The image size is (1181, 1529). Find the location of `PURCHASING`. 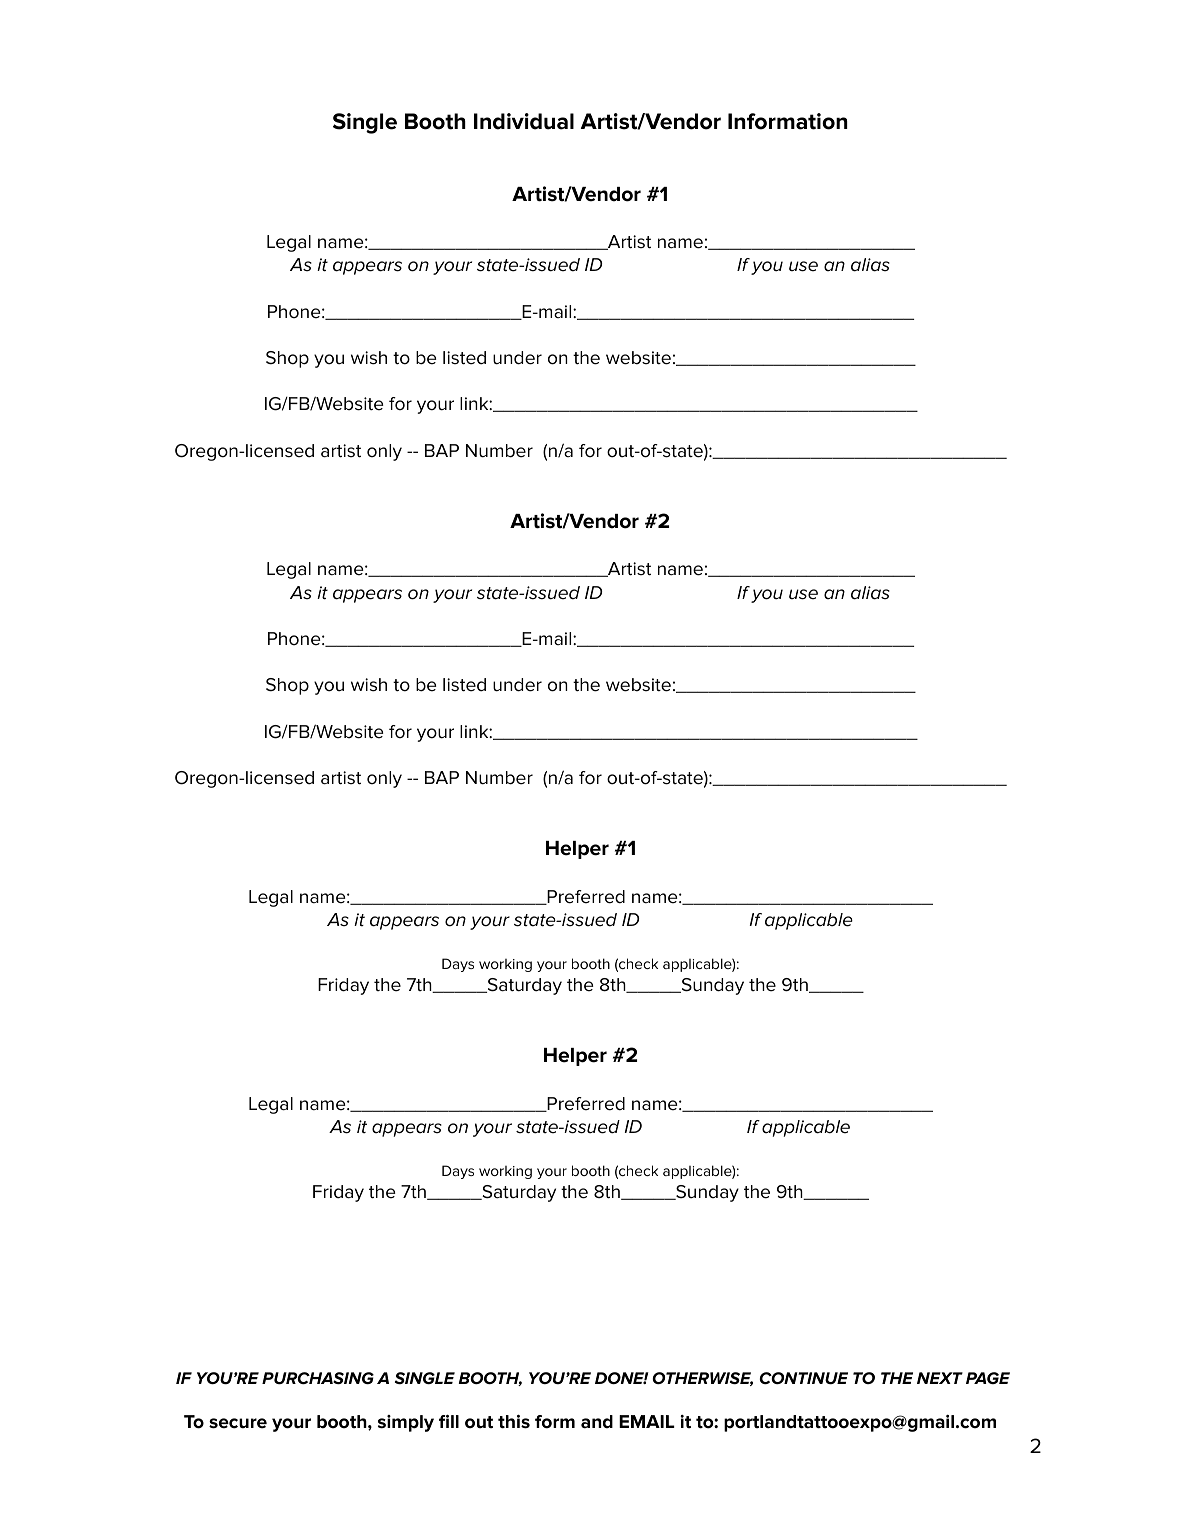

PURCHASING is located at coordinates (318, 1378).
